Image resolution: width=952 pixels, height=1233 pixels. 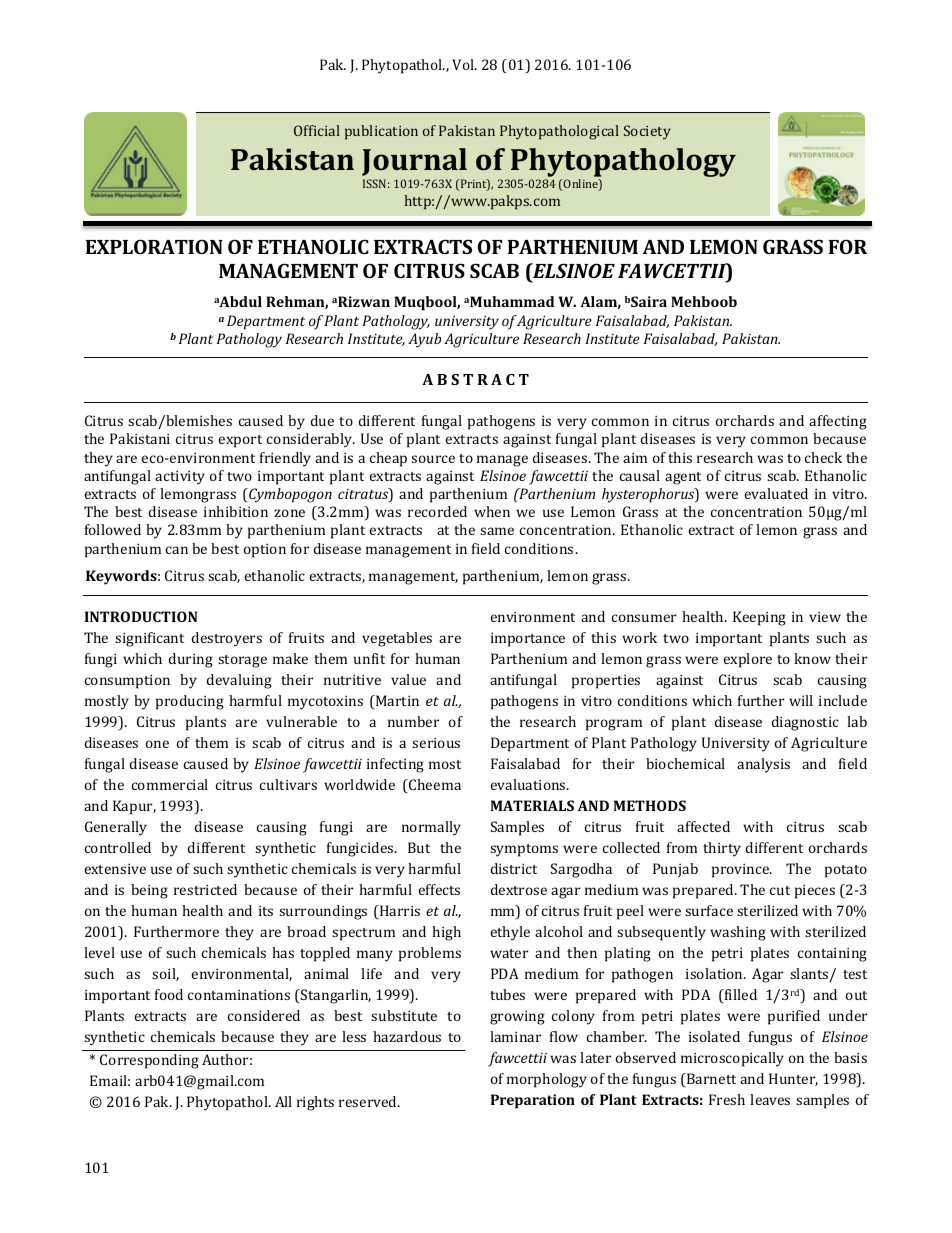 What do you see at coordinates (793, 1079) in the page?
I see `Hunter` at bounding box center [793, 1079].
